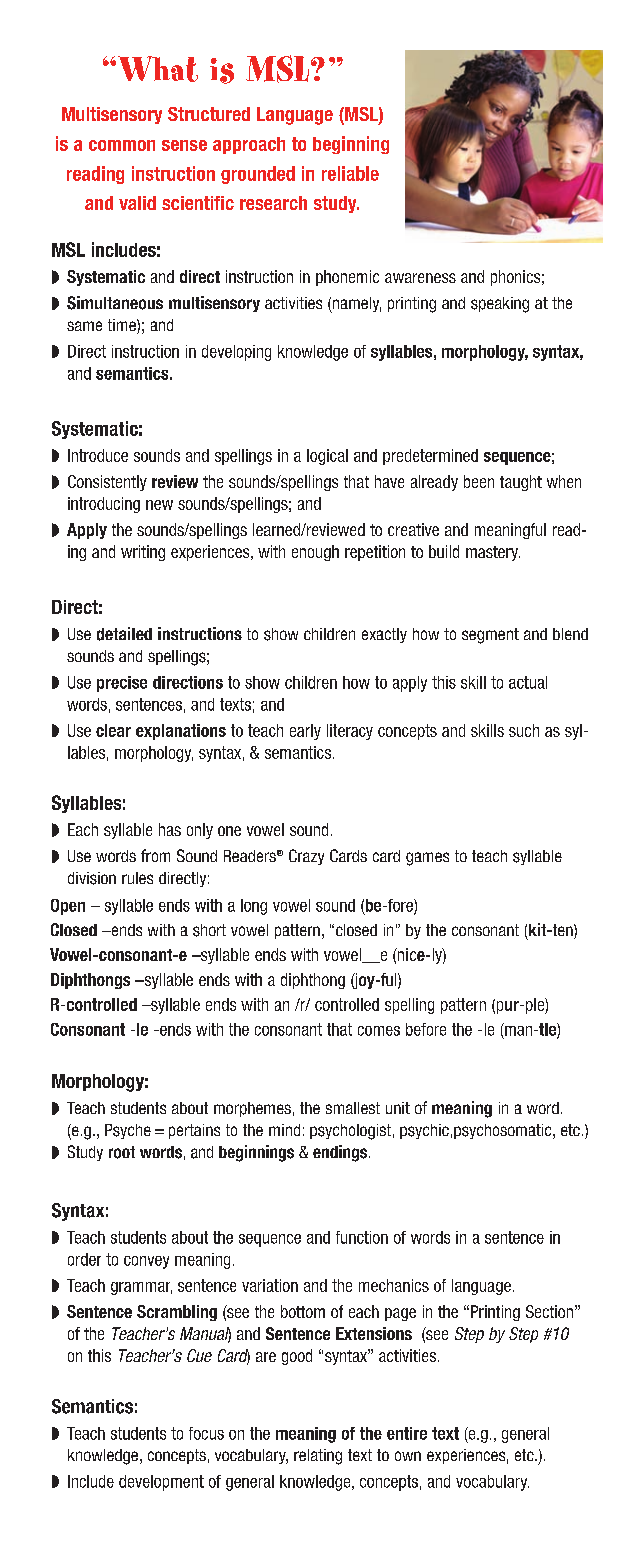  I want to click on development, so click(161, 1483).
